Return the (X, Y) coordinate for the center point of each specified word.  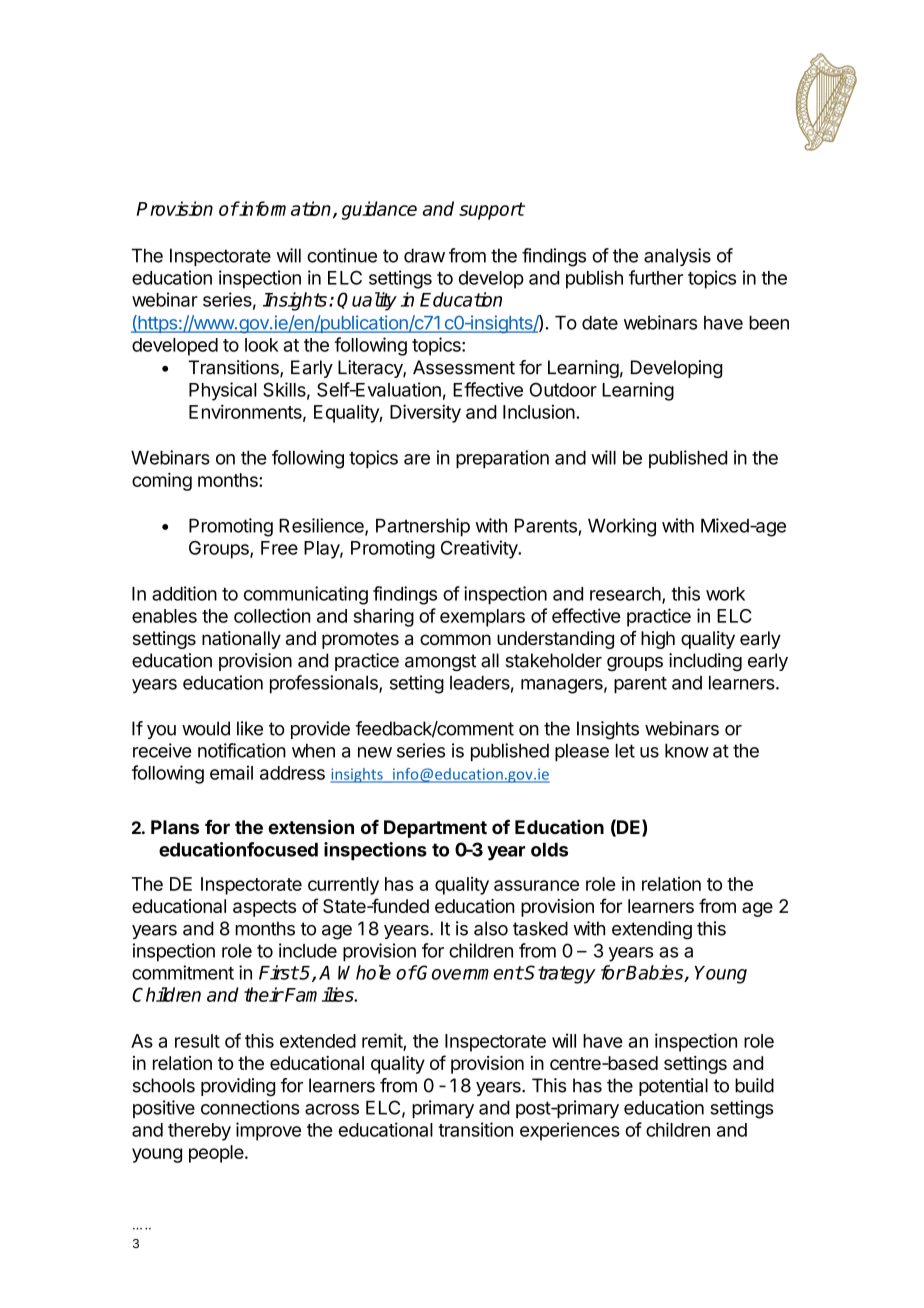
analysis (677, 257)
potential (673, 1087)
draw (424, 255)
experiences (570, 1131)
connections (250, 1107)
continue (342, 255)
